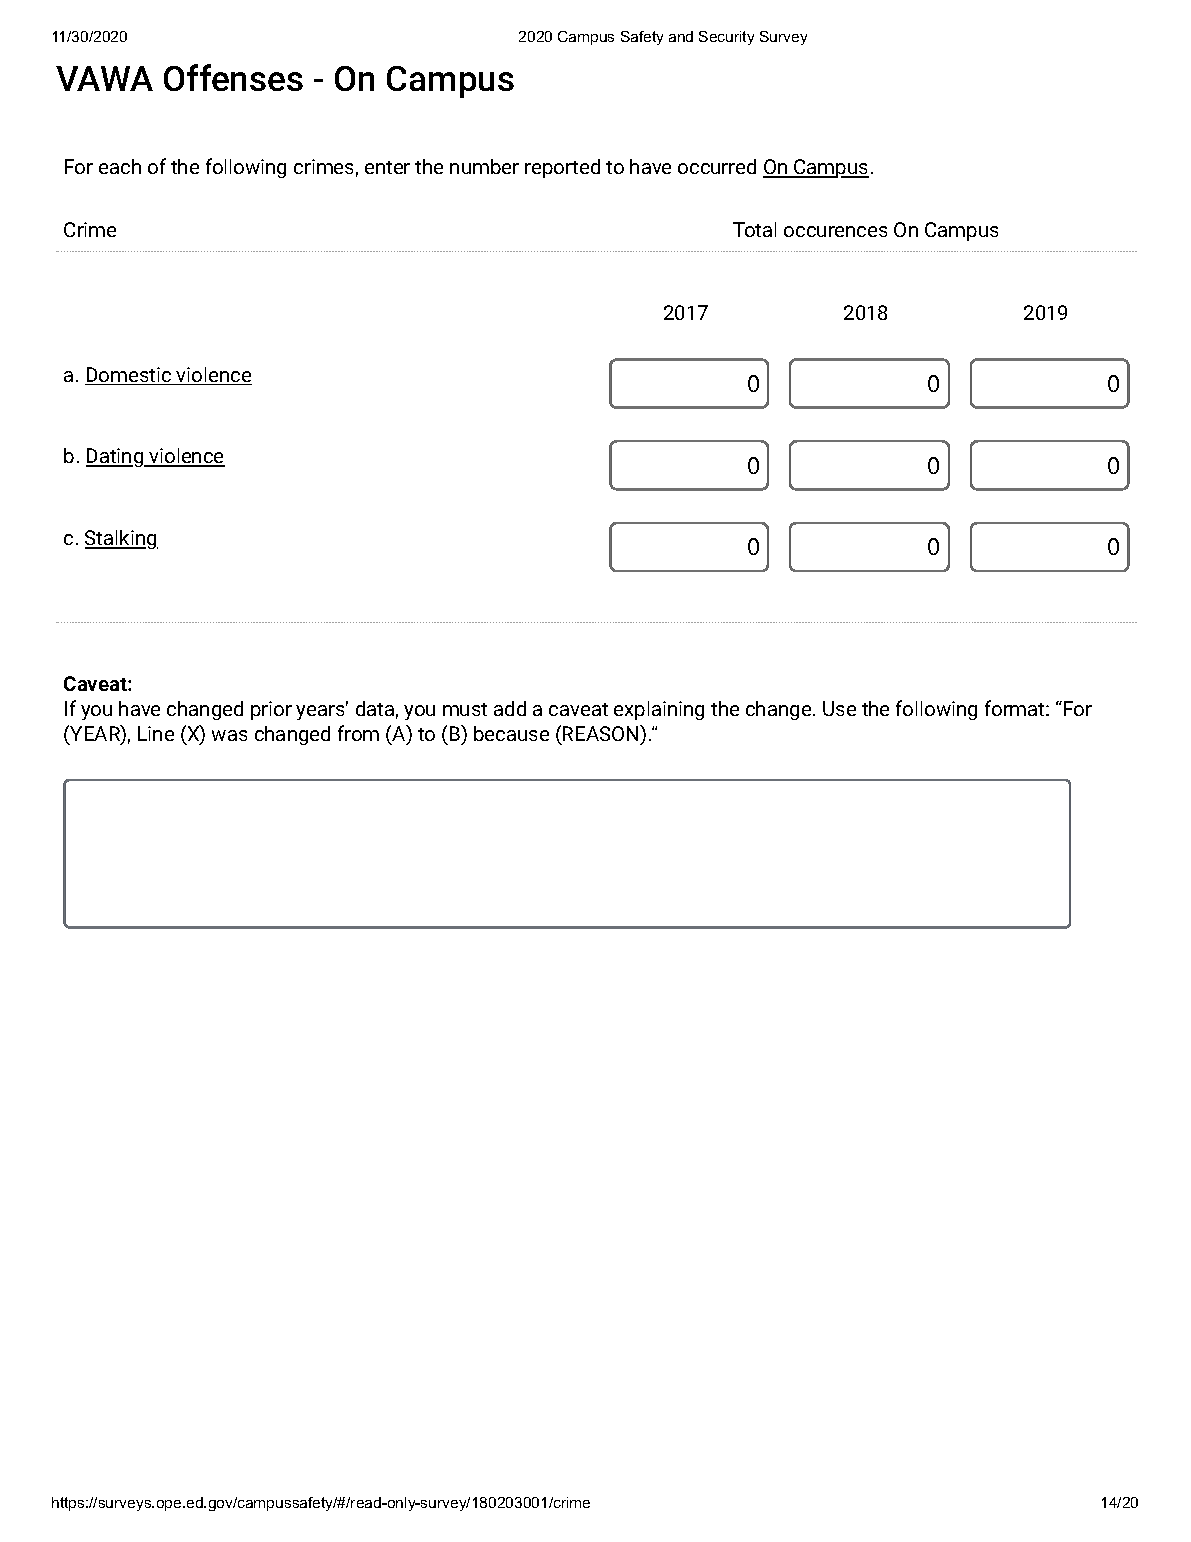  I want to click on reported, so click(562, 168).
